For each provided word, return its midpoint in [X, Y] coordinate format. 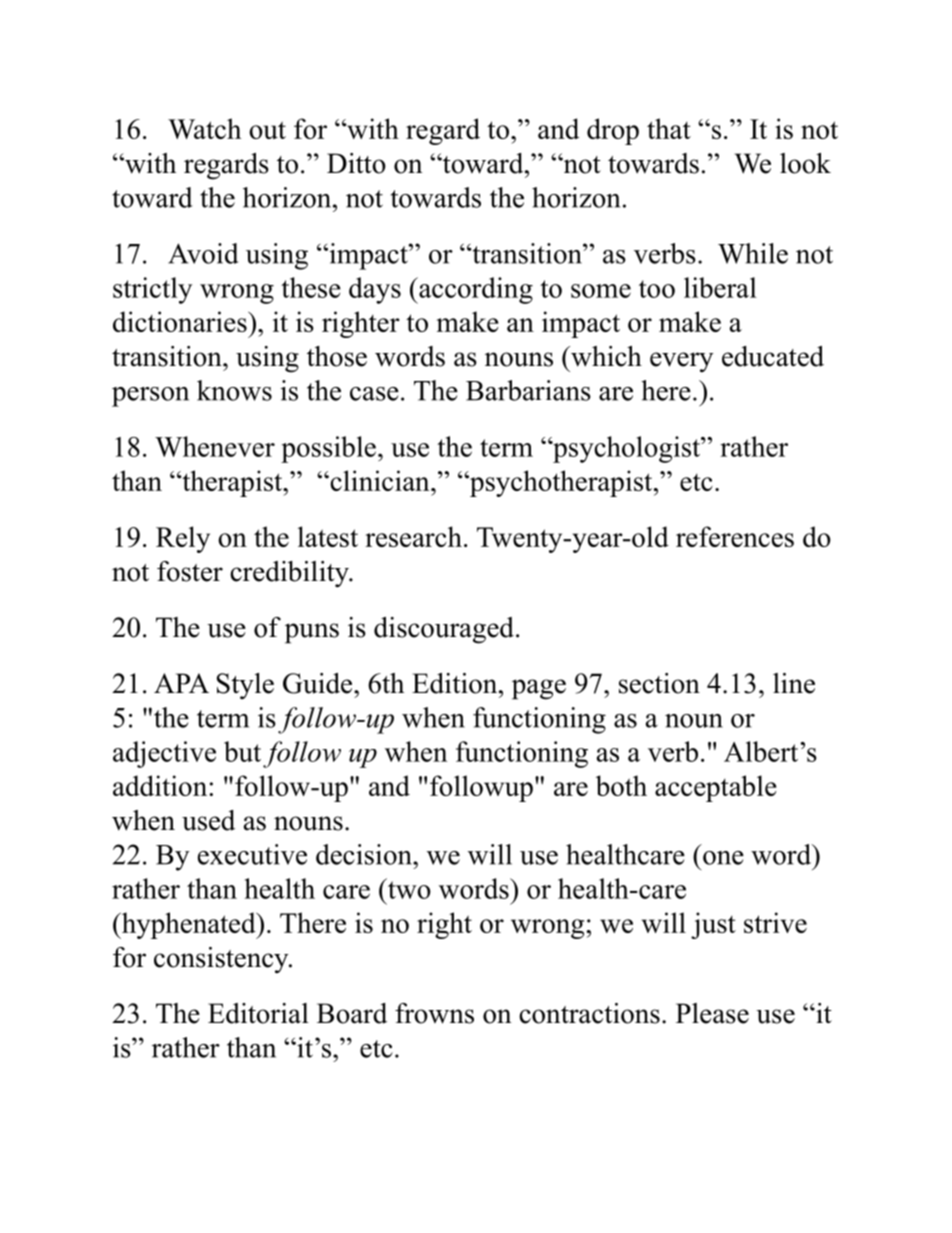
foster [190, 571]
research [413, 536]
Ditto [356, 163]
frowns [434, 1013]
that [669, 128]
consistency [222, 960]
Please [712, 1013]
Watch [204, 128]
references [735, 536]
